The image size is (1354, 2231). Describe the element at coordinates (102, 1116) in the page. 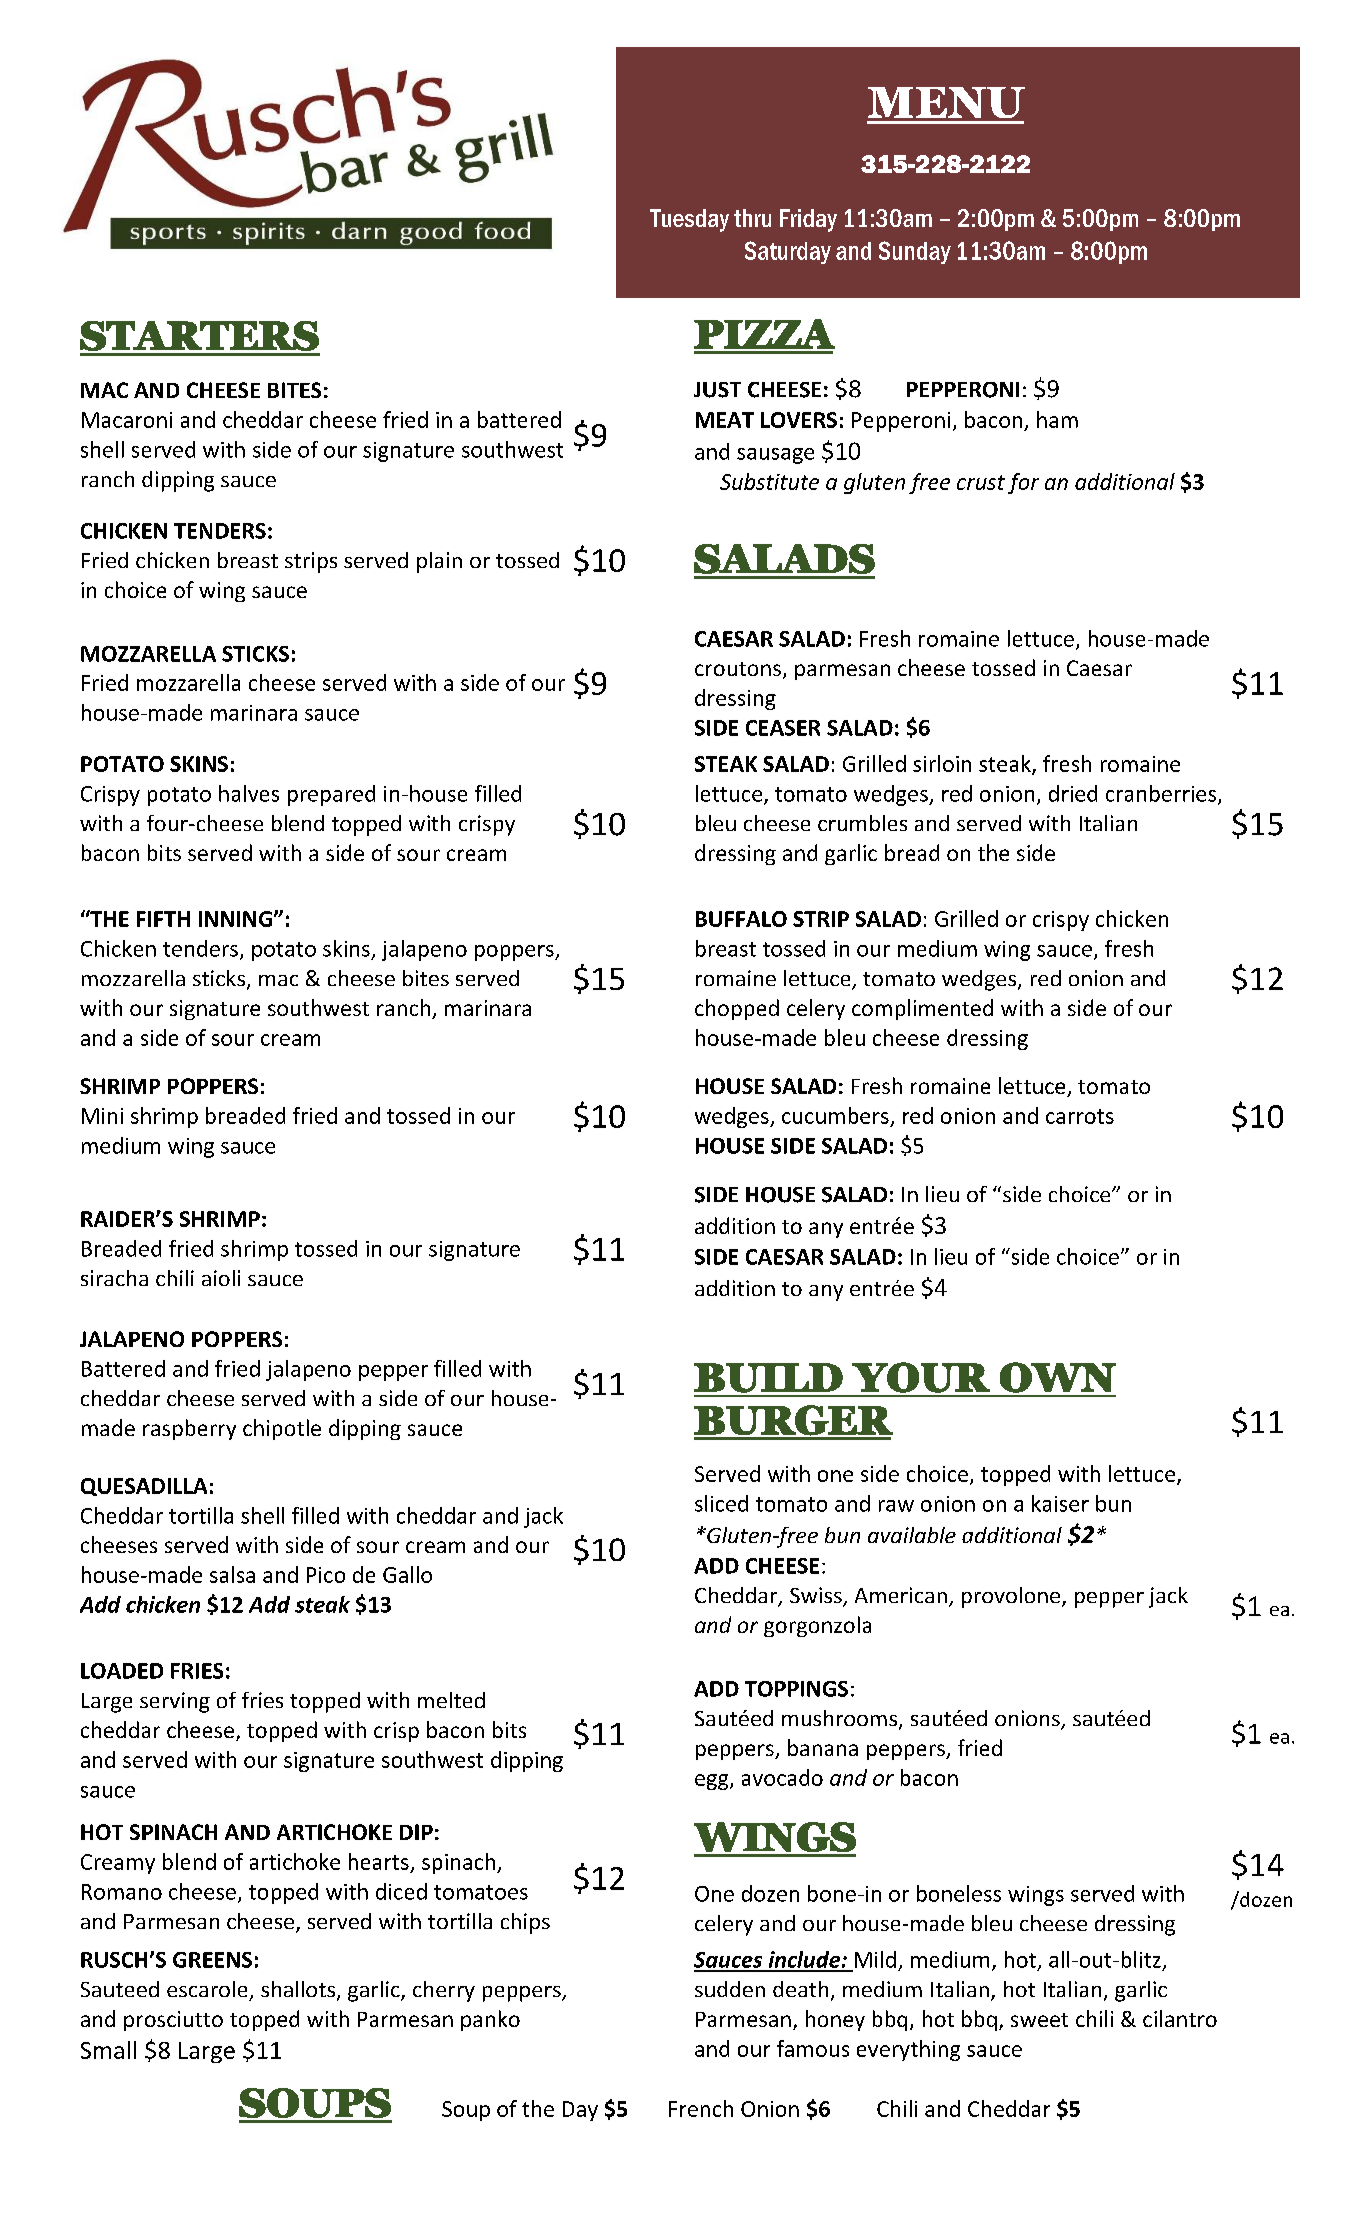

I see `Mini` at that location.
